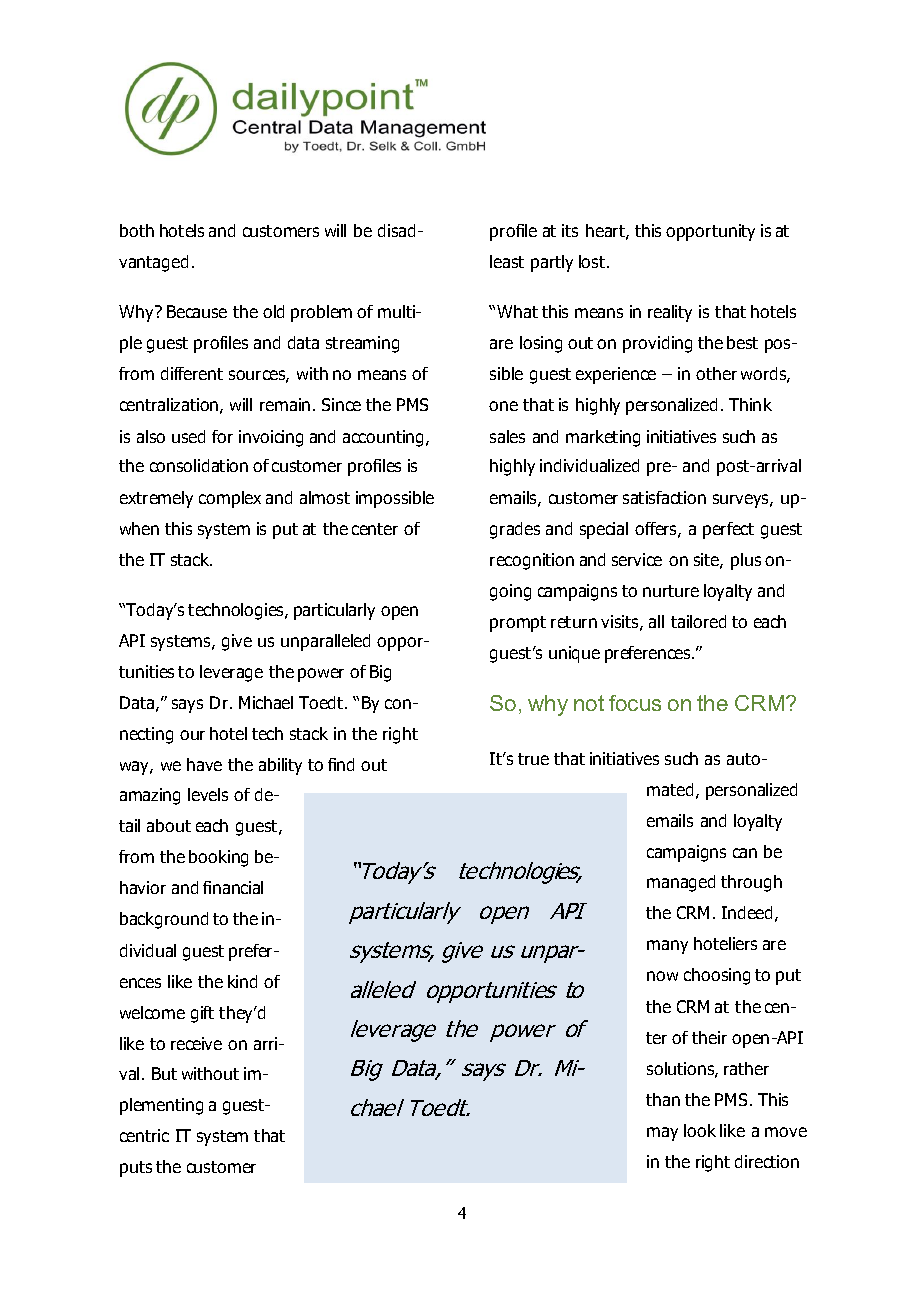  I want to click on can, so click(745, 853).
